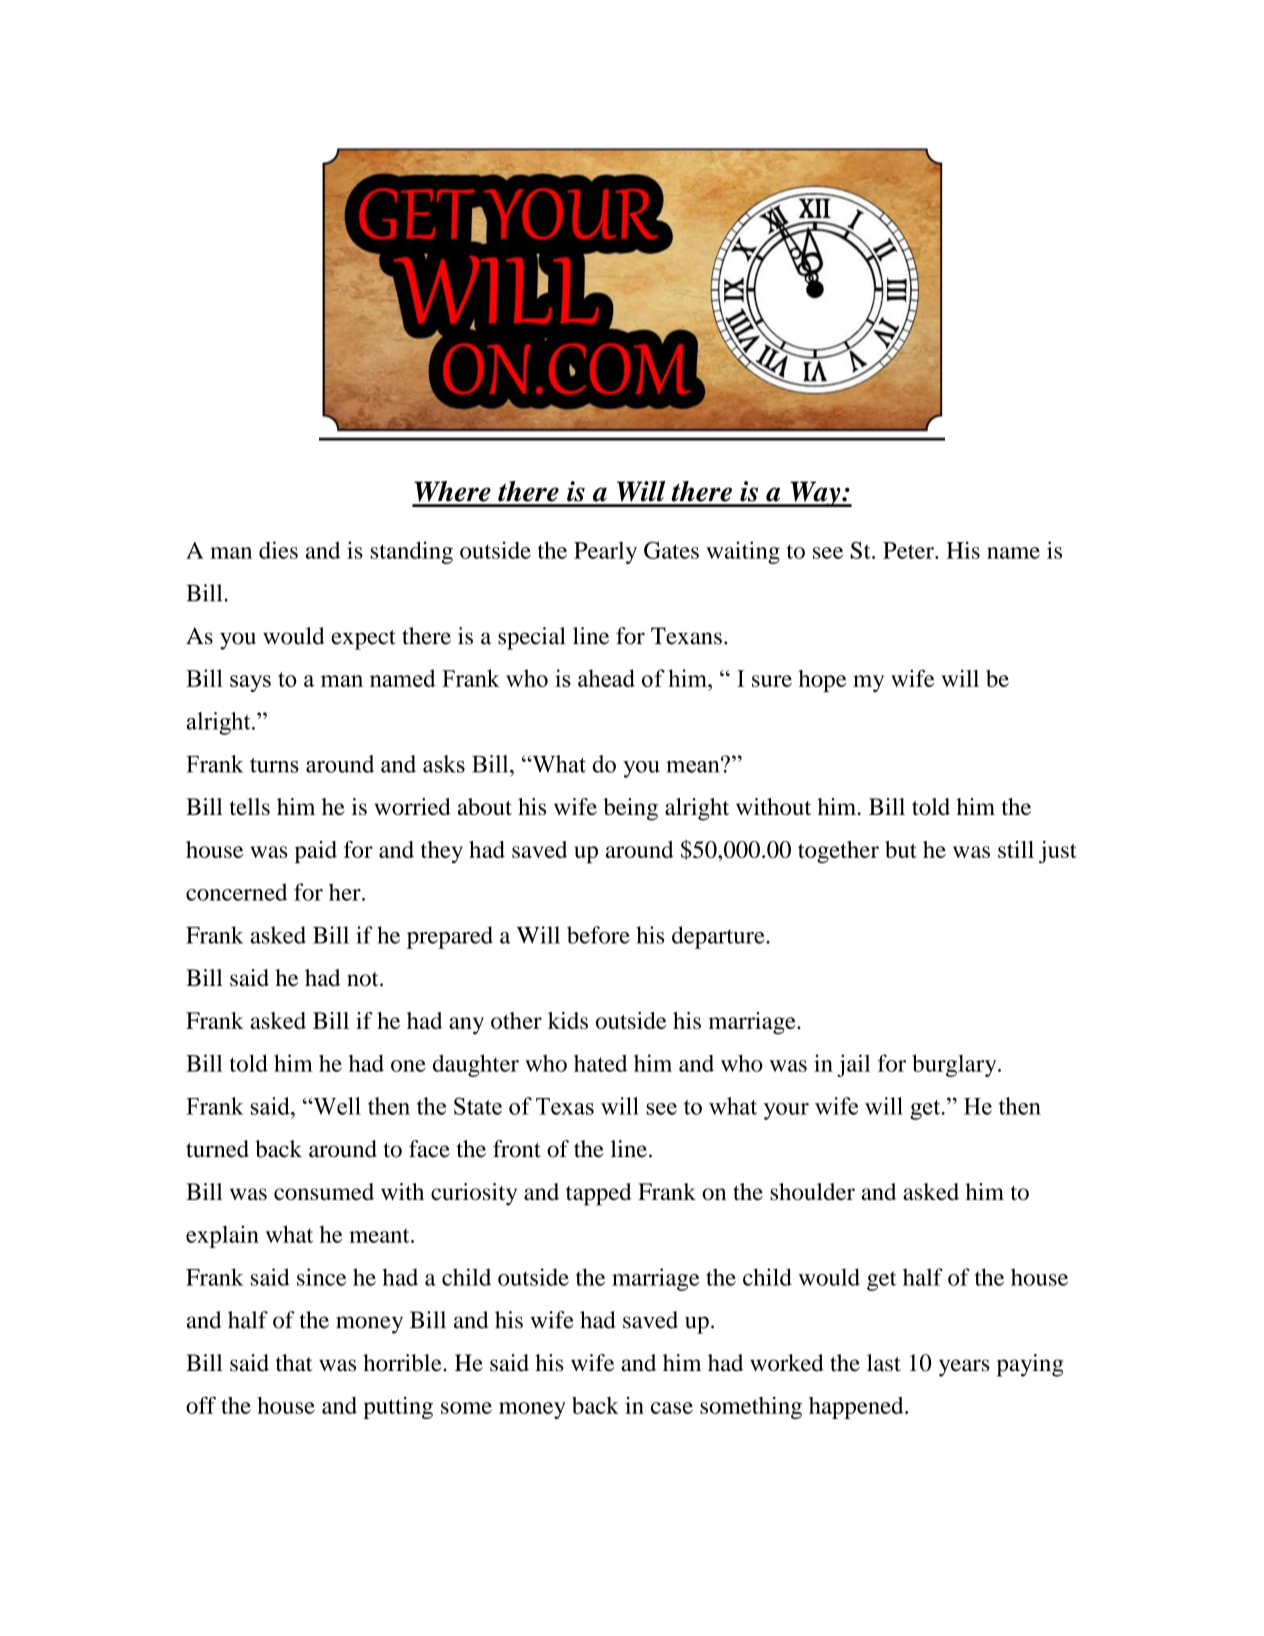 This image has width=1264, height=1636. What do you see at coordinates (236, 892) in the image?
I see `concerned` at bounding box center [236, 892].
